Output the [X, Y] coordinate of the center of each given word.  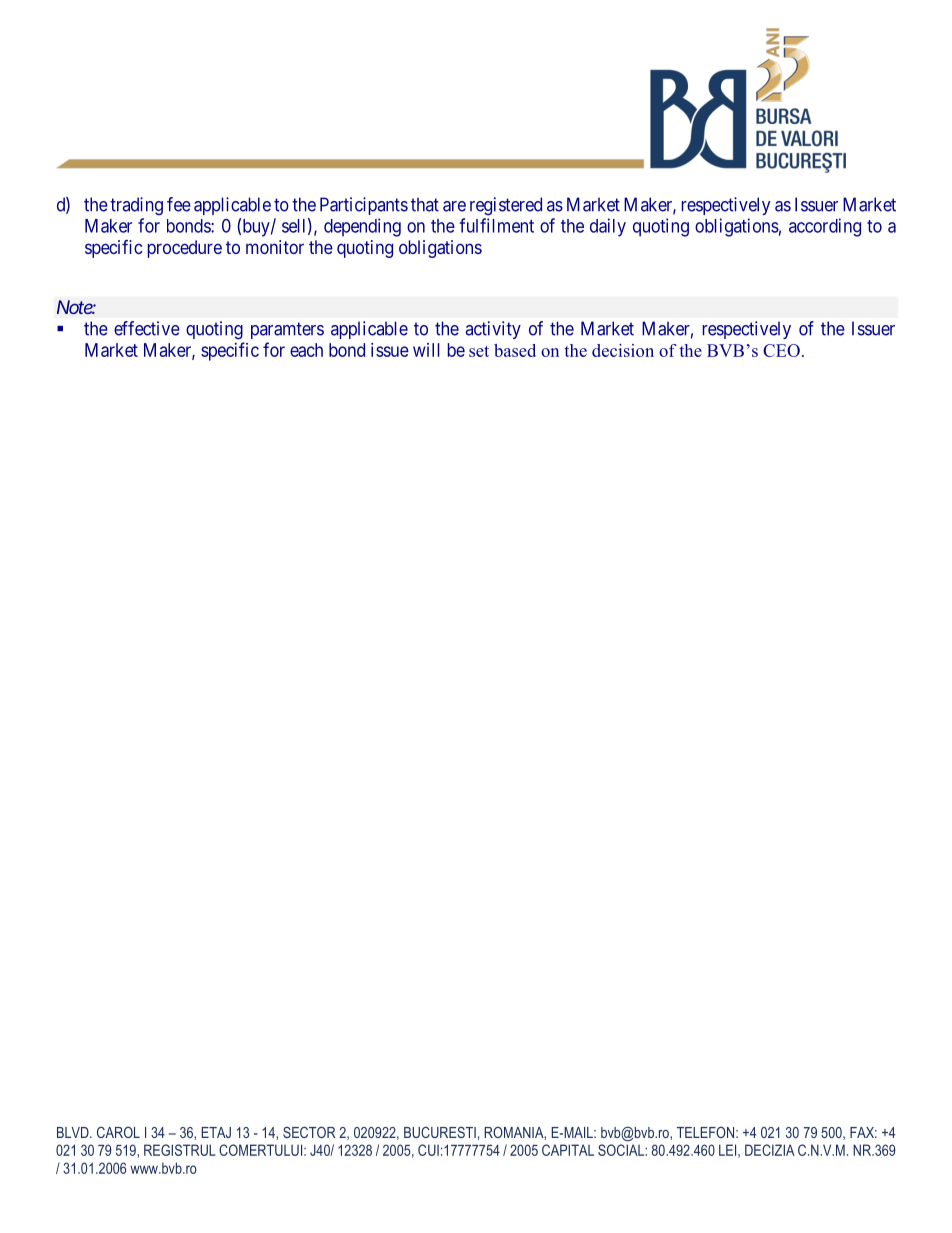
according [825, 227]
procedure [185, 249]
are [454, 206]
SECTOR [309, 1132]
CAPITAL [568, 1150]
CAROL [118, 1132]
